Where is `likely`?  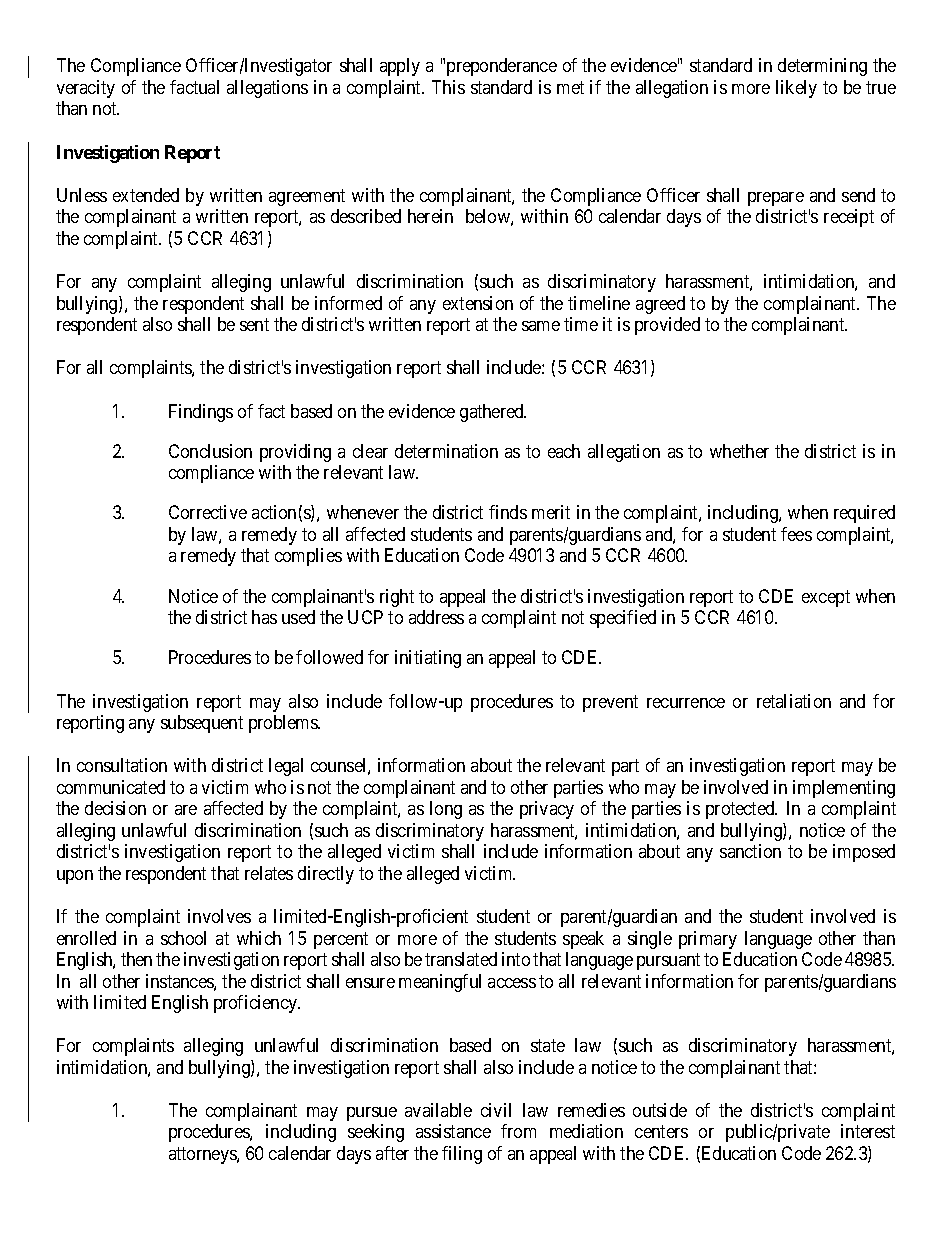 likely is located at coordinates (796, 89).
